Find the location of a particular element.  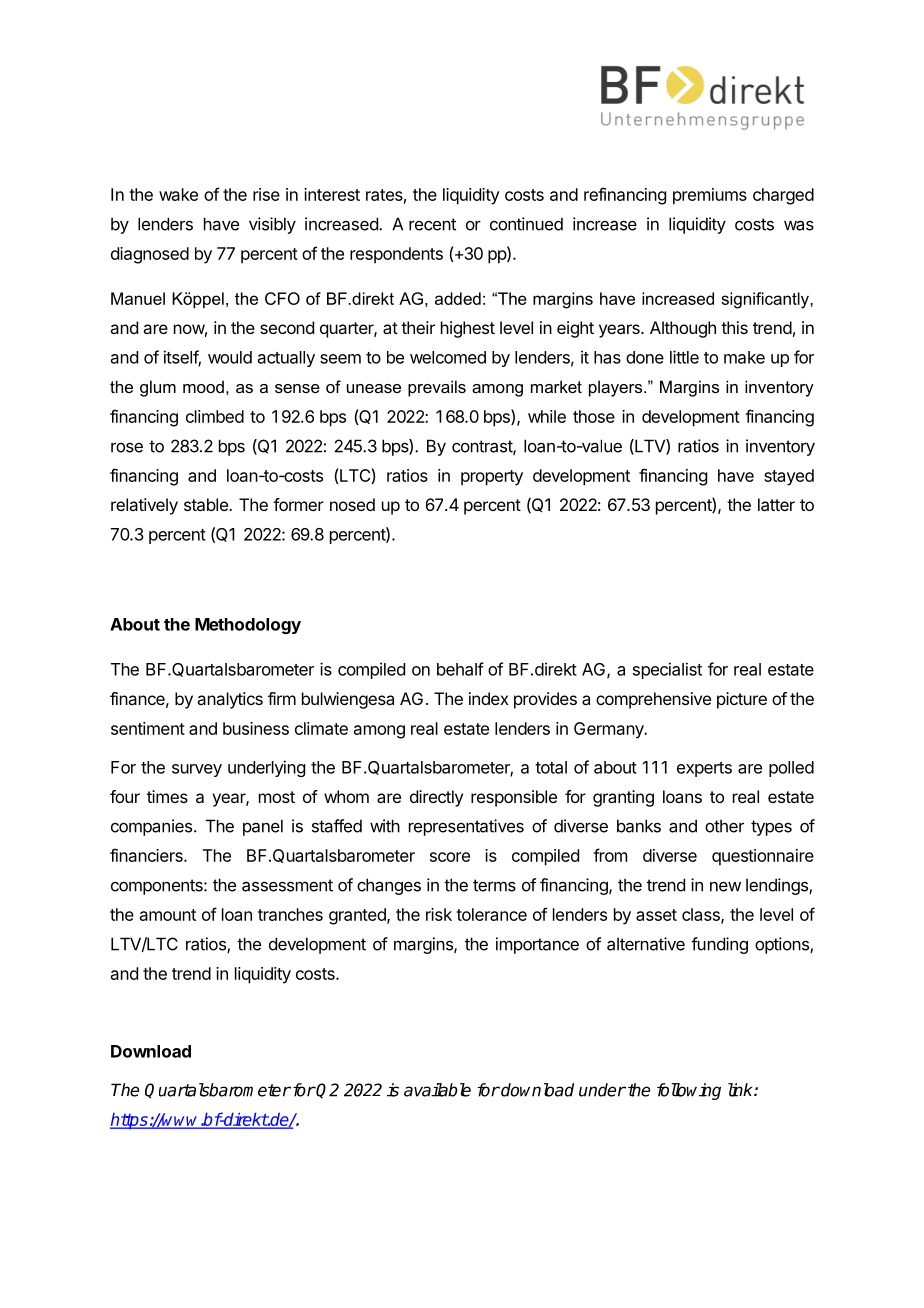

experts is located at coordinates (704, 769).
